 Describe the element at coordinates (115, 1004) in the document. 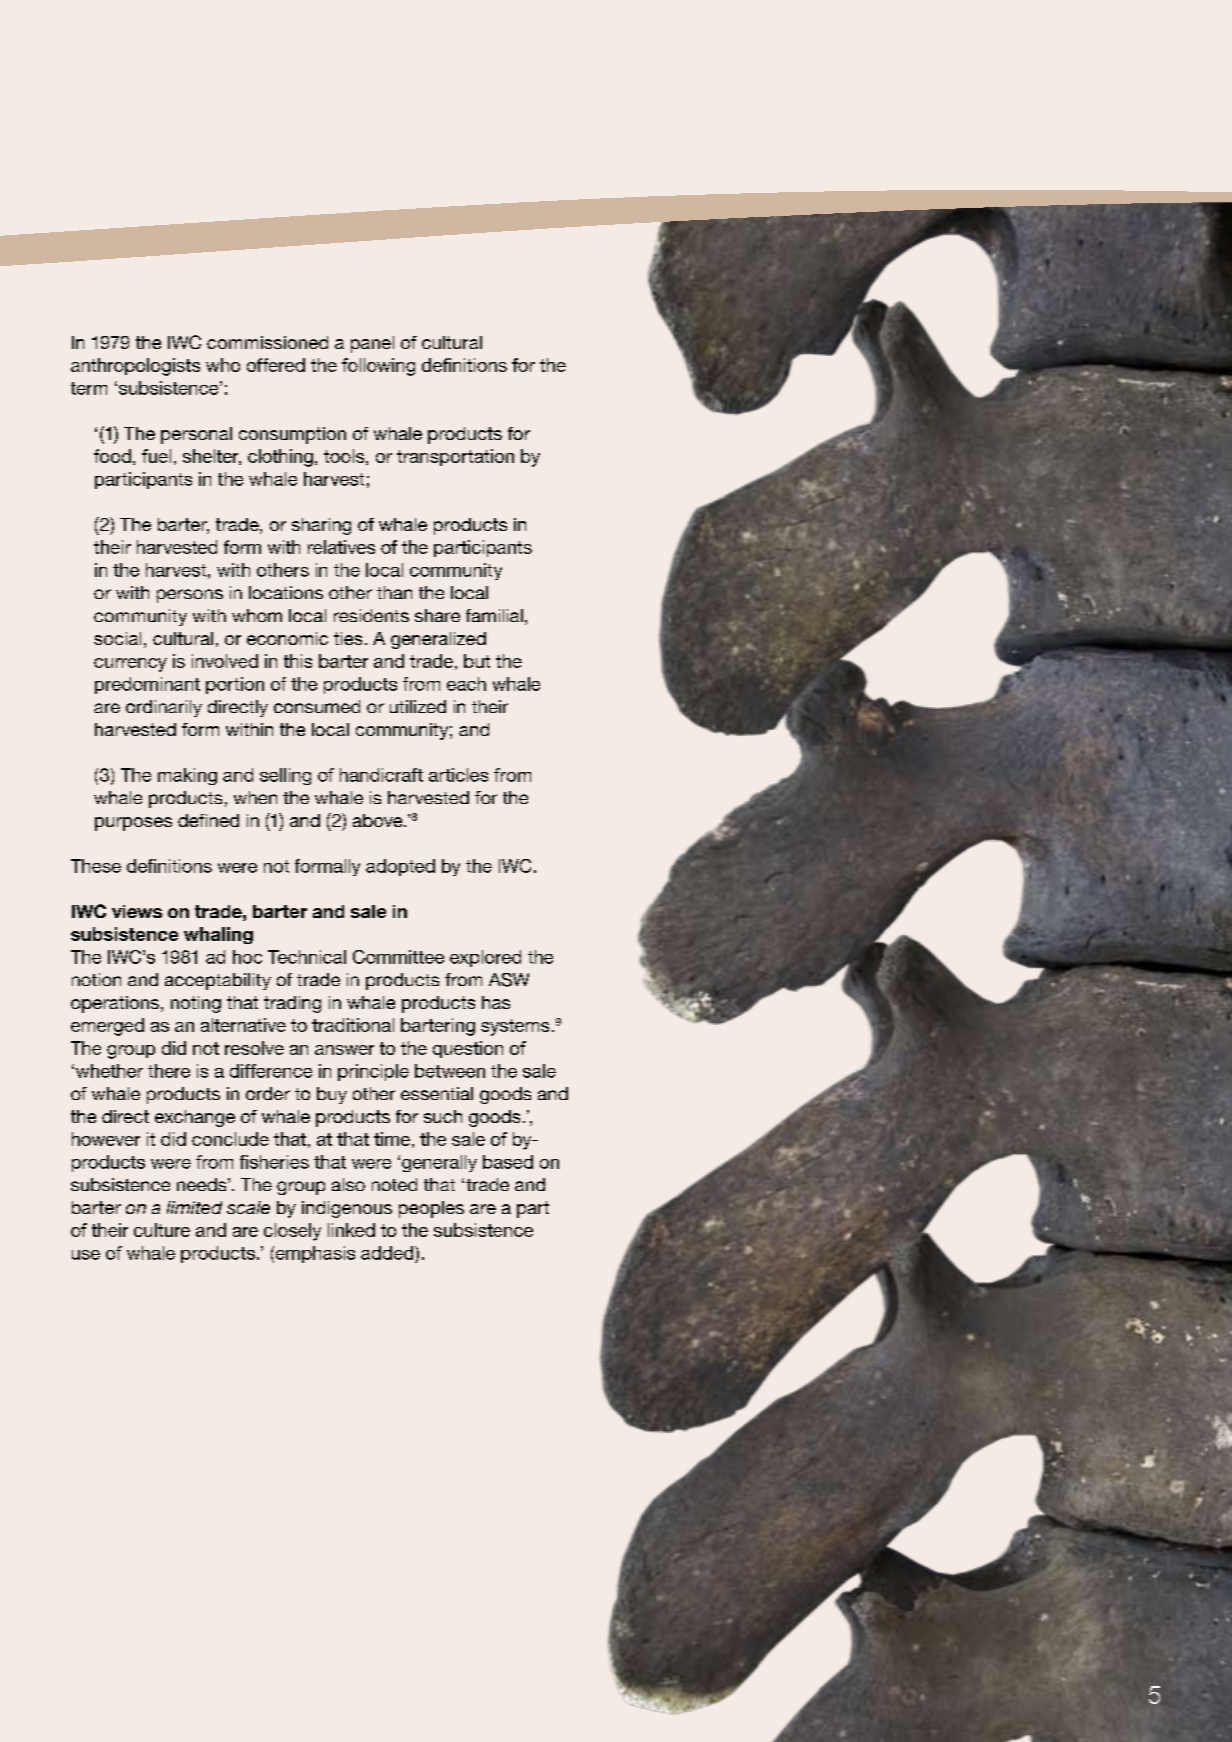

I see `operations` at that location.
